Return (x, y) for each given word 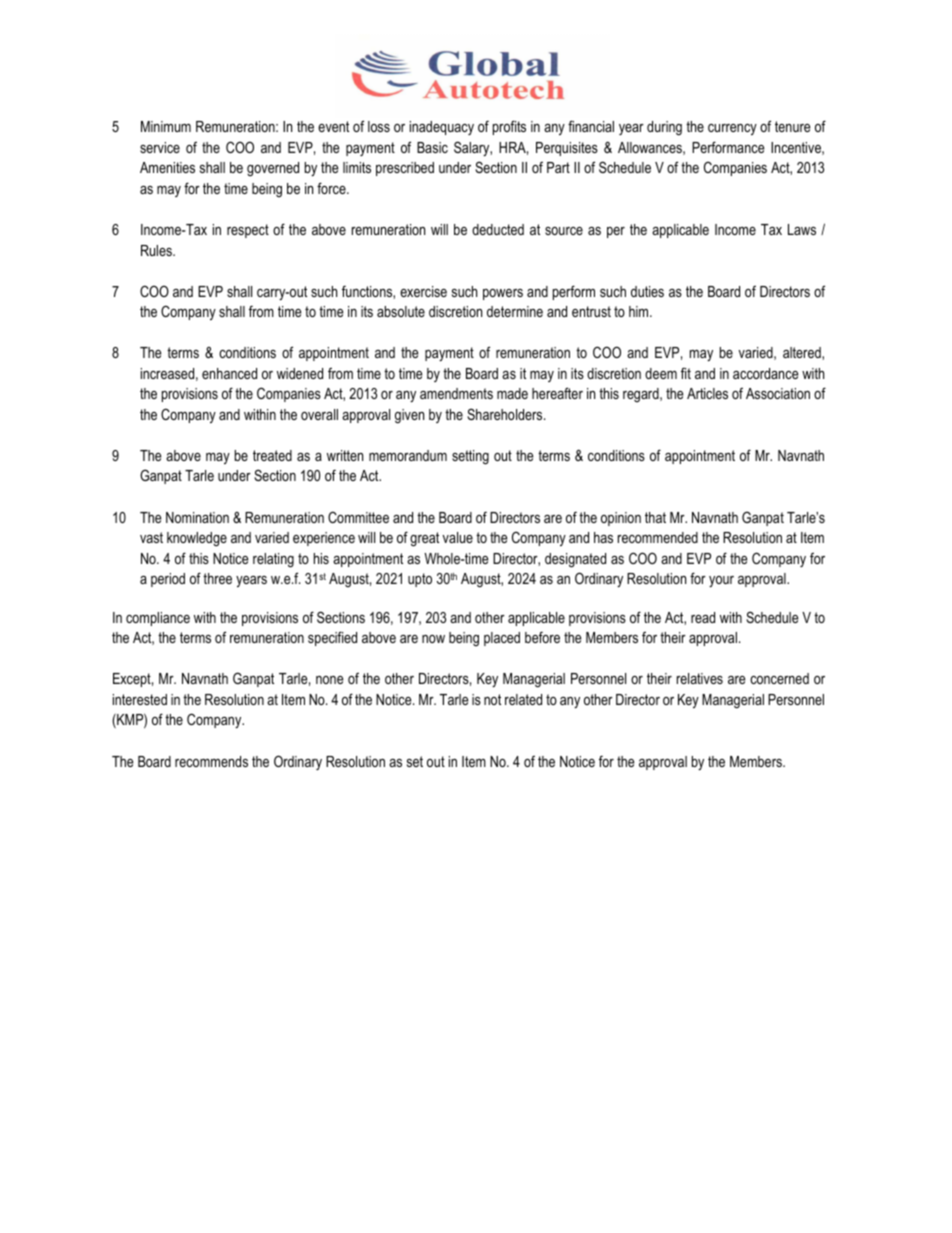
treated (272, 455)
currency (732, 129)
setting (470, 457)
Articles (707, 393)
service (160, 147)
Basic (432, 147)
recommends (211, 761)
